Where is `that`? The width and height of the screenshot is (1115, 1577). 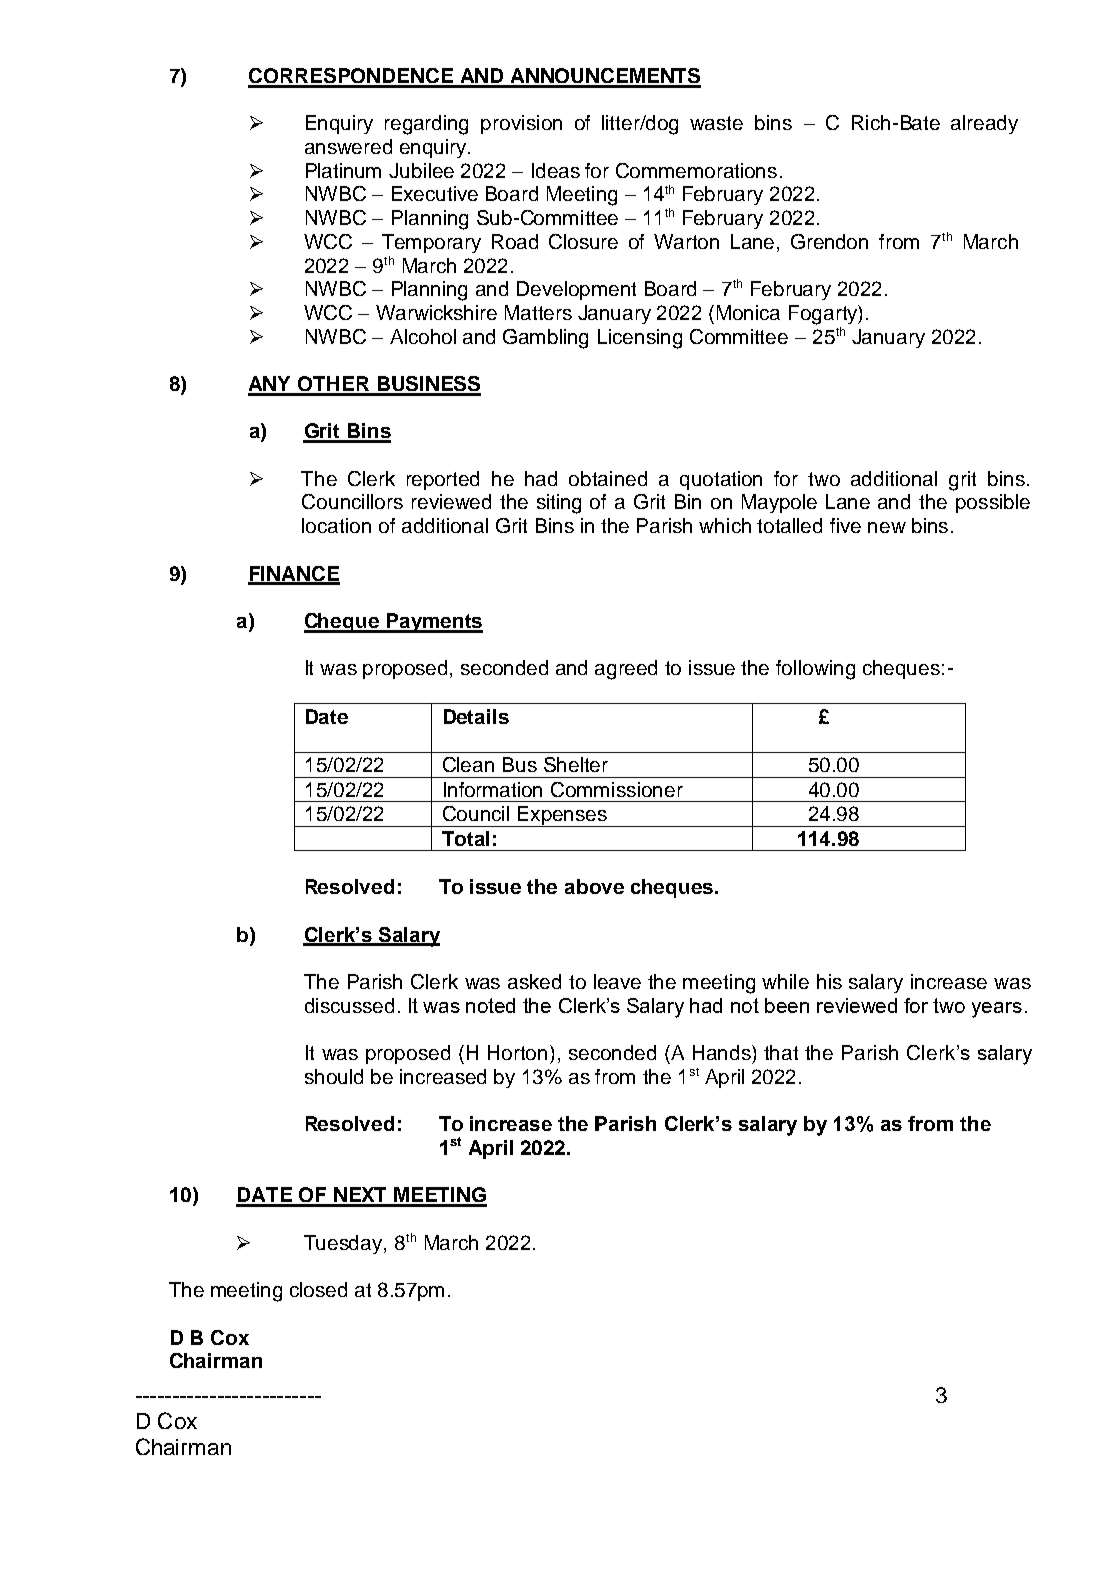 that is located at coordinates (781, 1052).
